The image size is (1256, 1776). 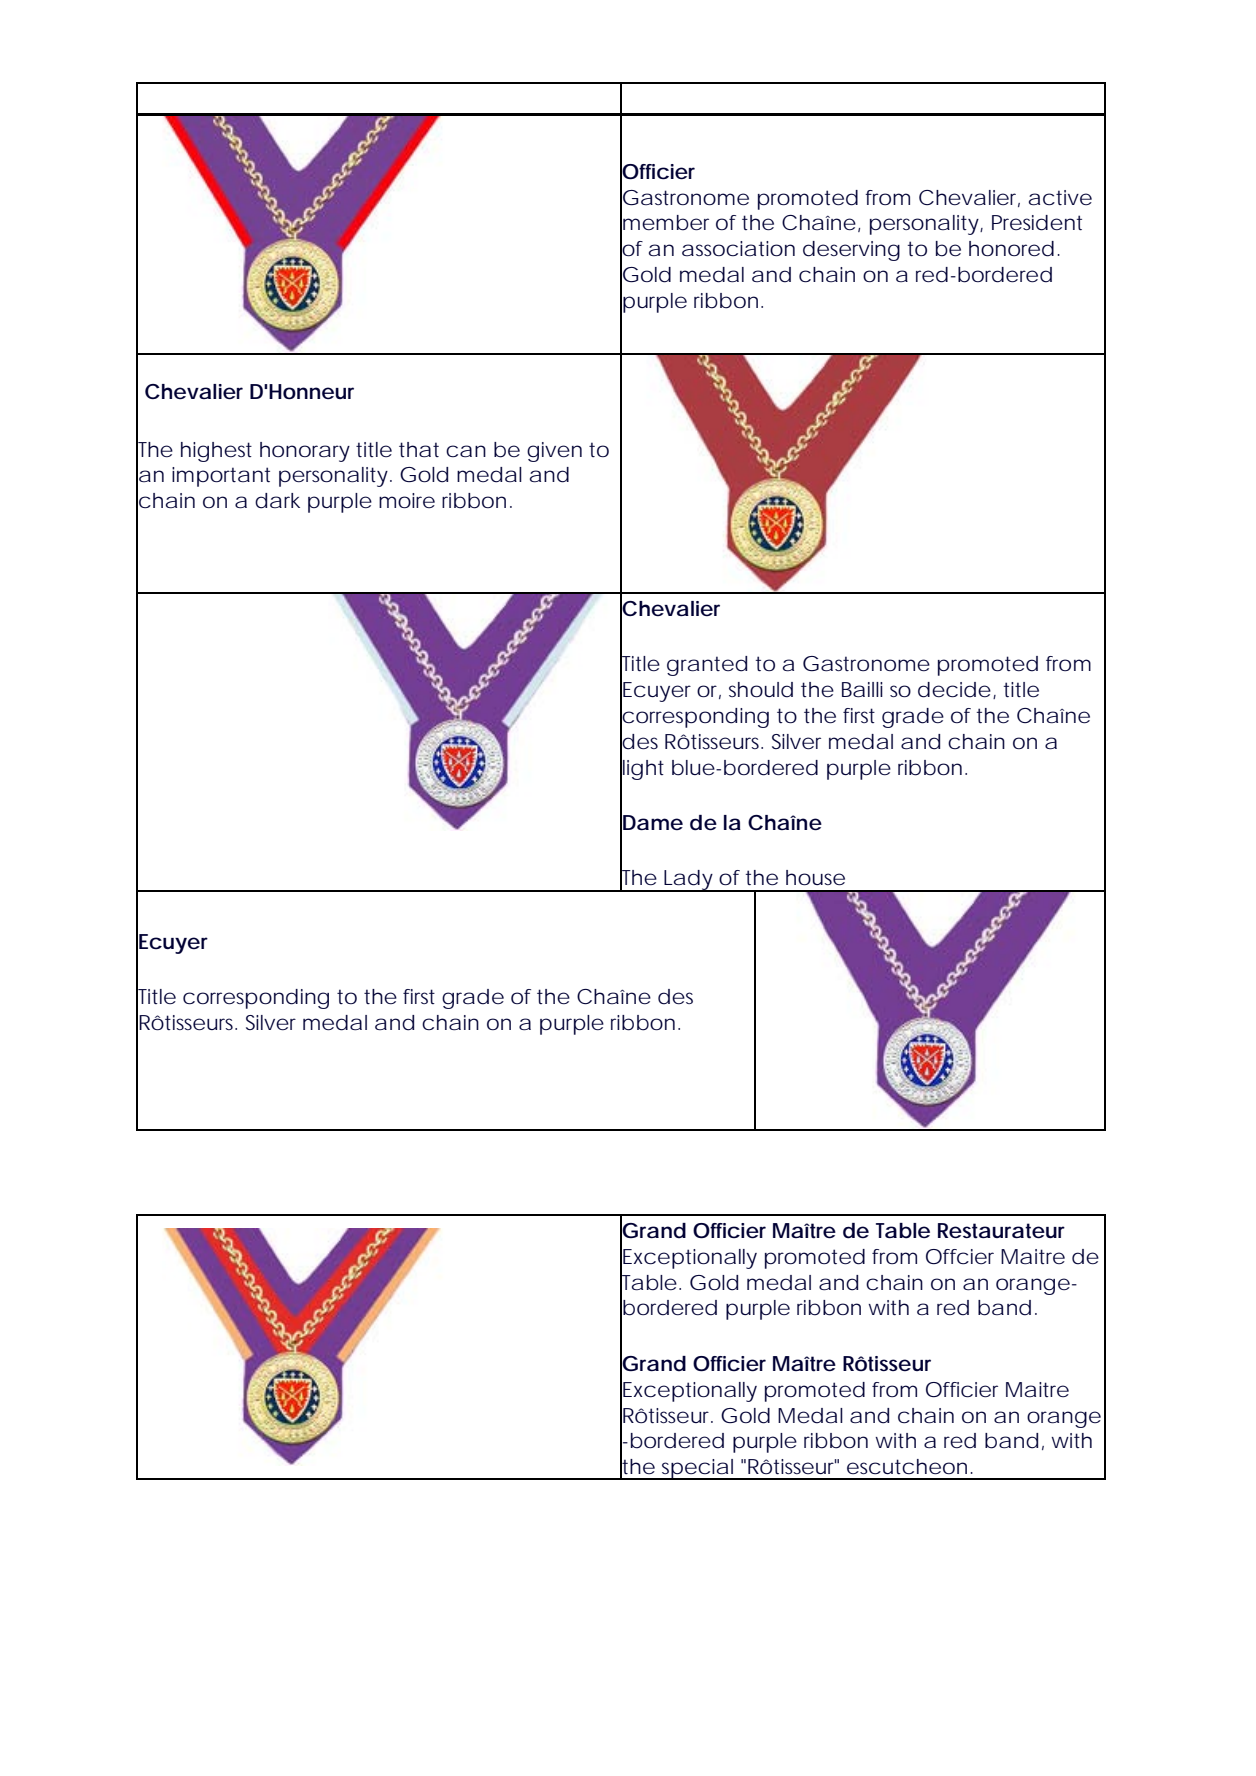 I want to click on important, so click(x=221, y=477).
